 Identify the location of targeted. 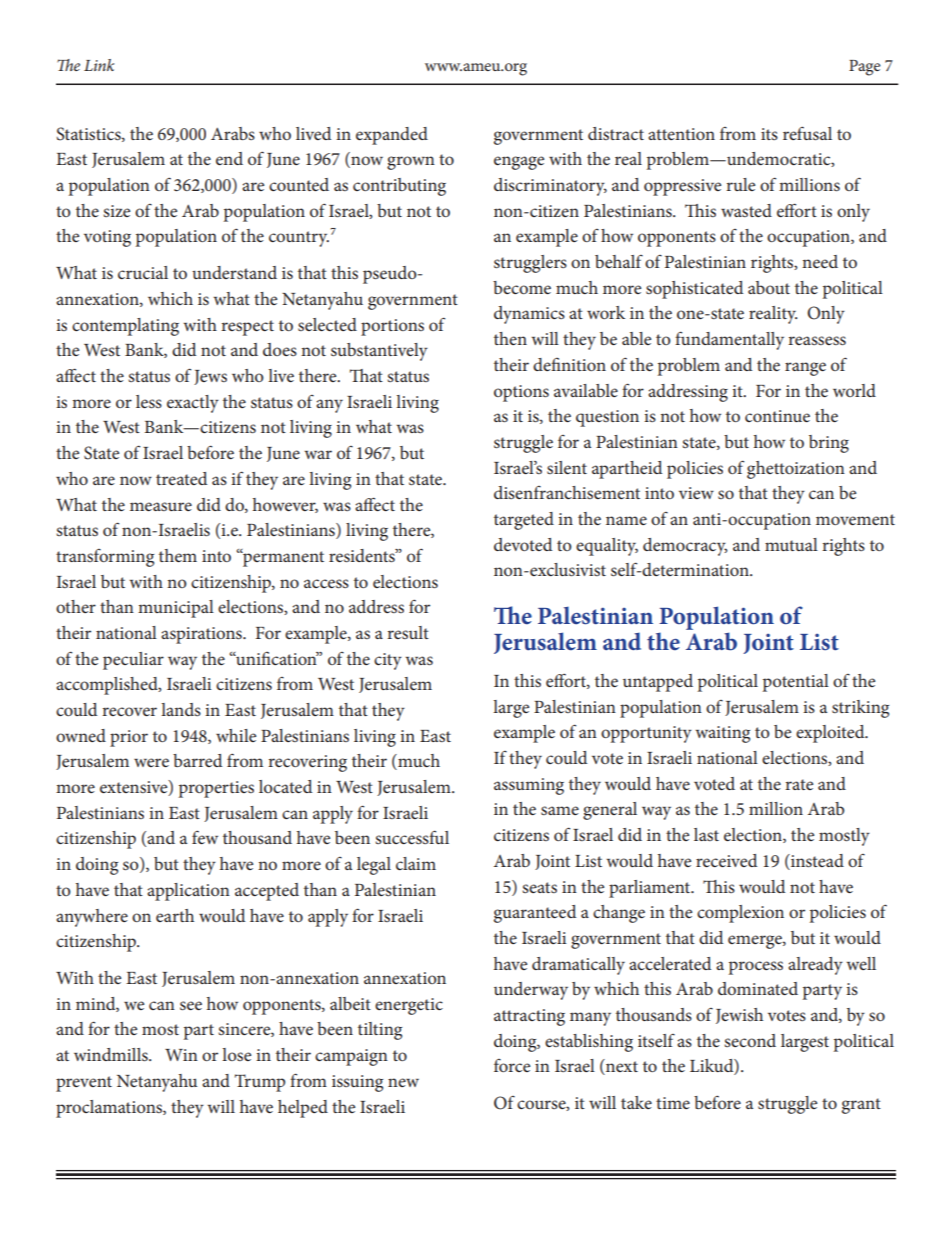
(524, 521).
